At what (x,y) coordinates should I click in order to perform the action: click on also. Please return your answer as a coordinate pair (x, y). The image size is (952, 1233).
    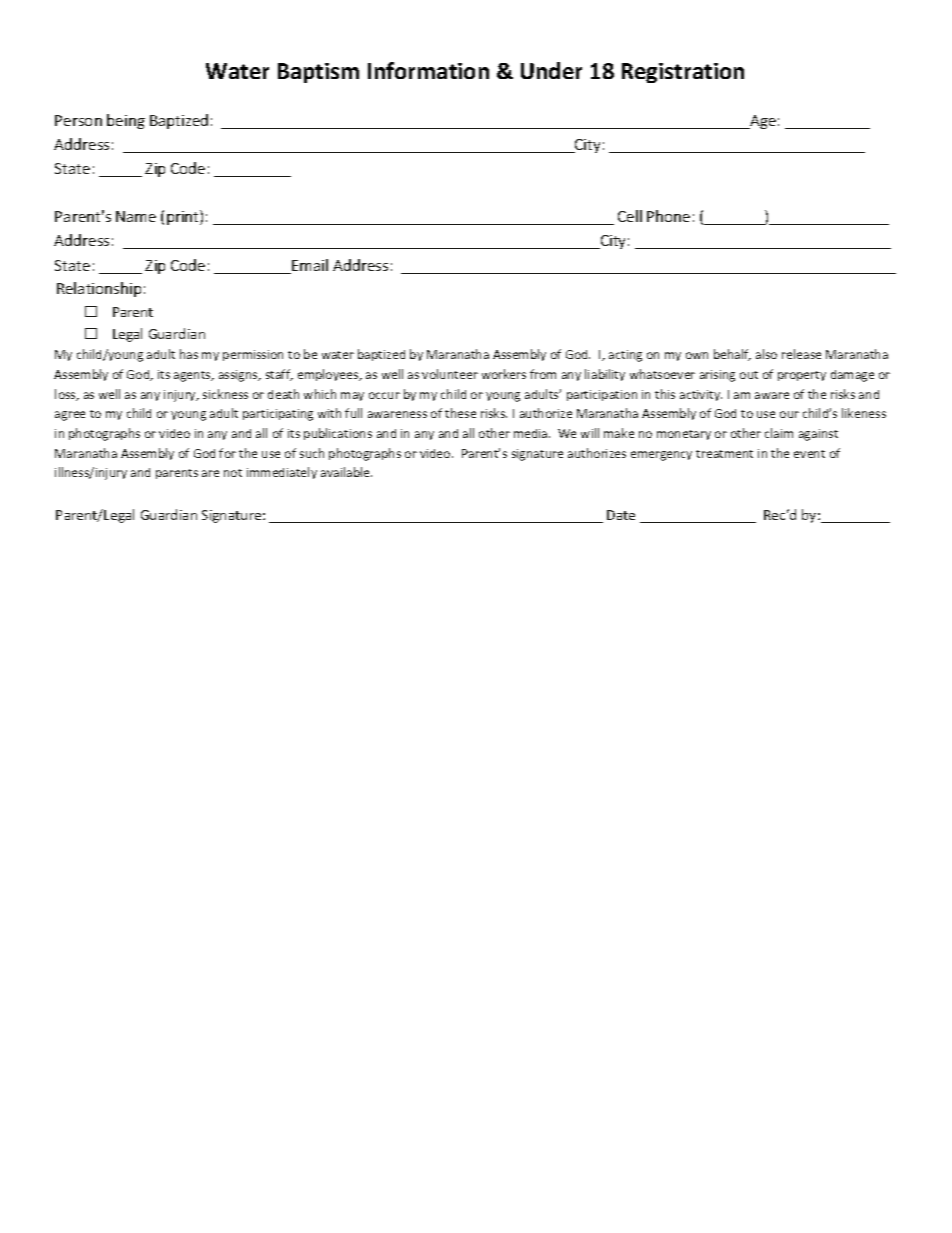
    Looking at the image, I should click on (766, 354).
